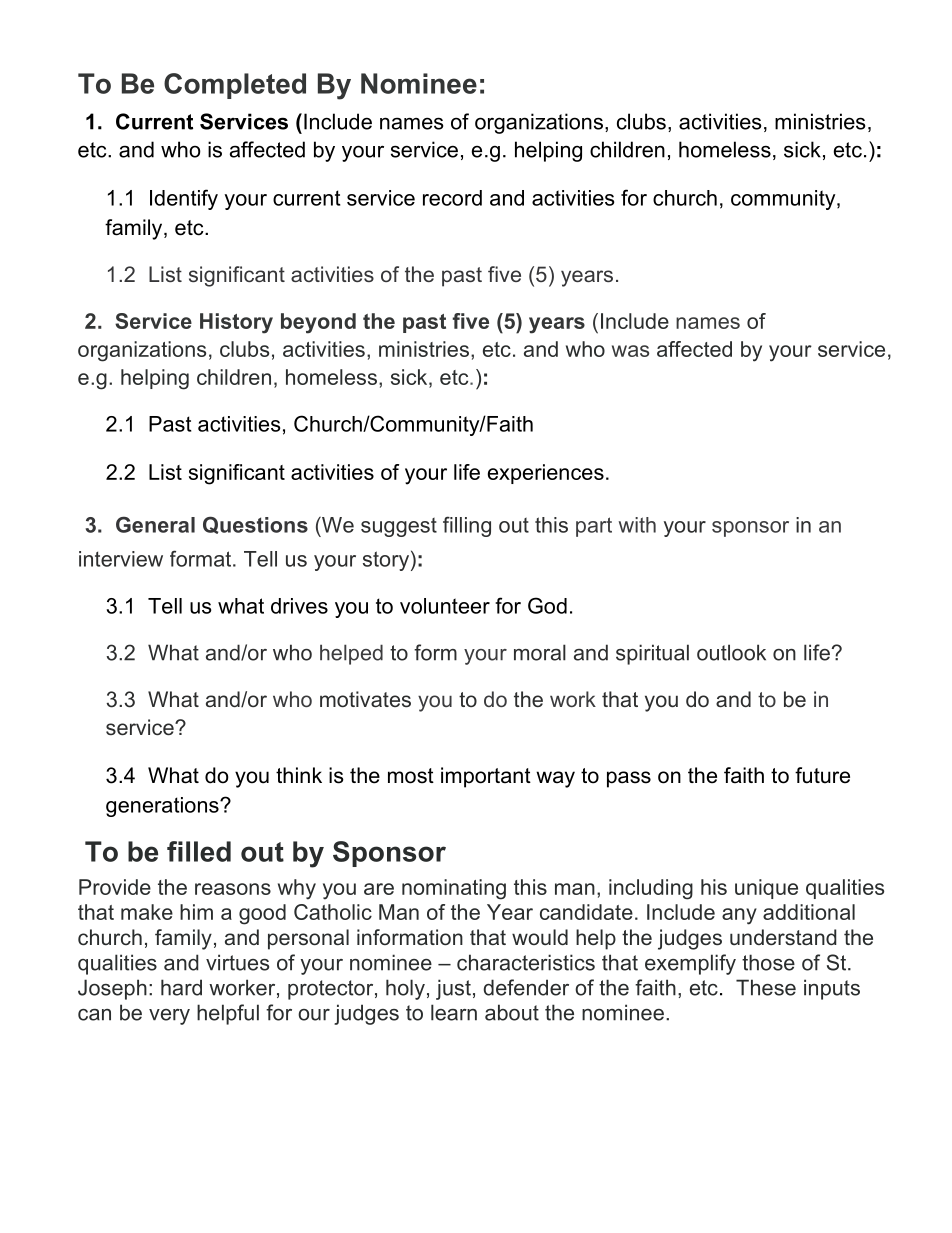  Describe the element at coordinates (453, 989) in the document. I see `just` at that location.
